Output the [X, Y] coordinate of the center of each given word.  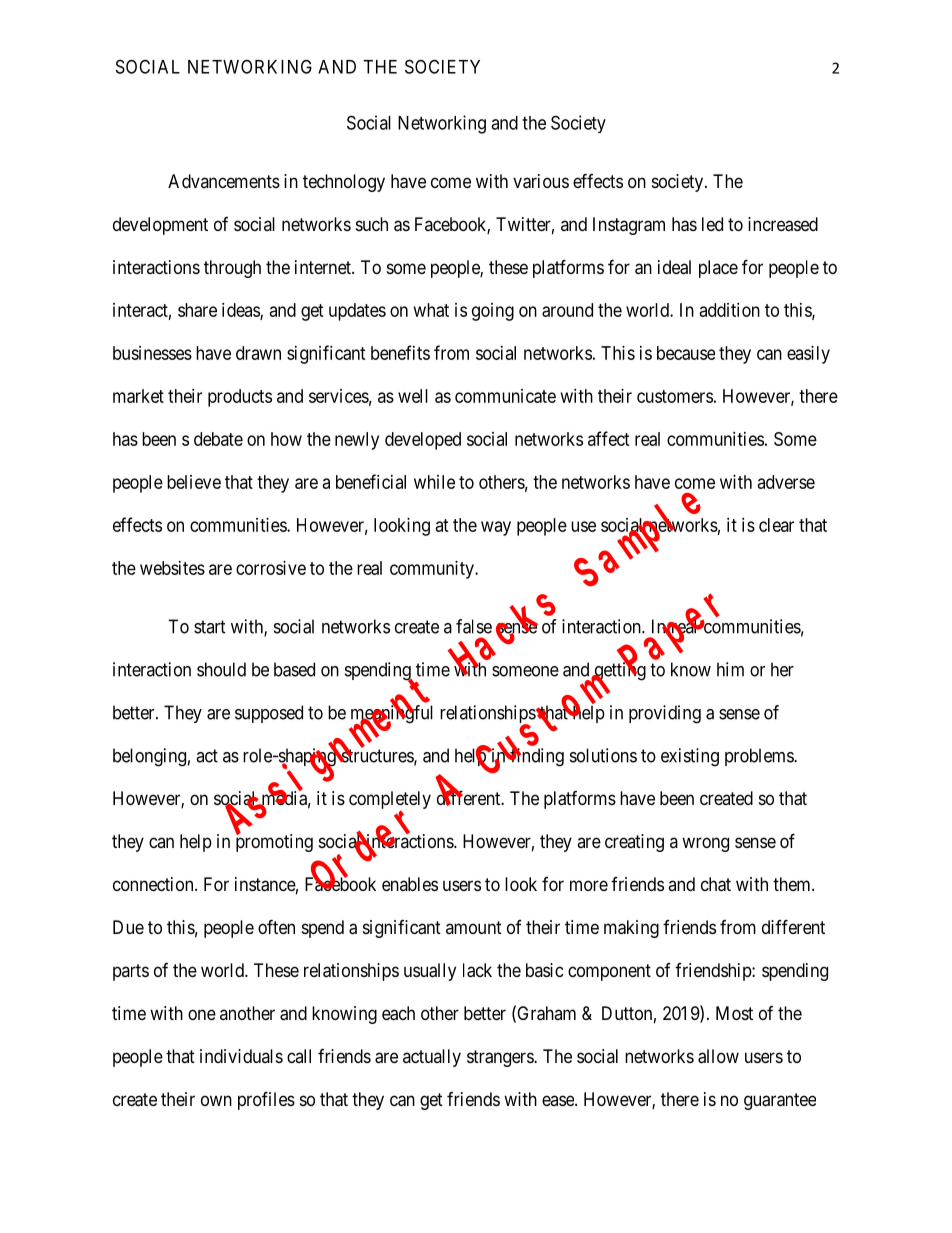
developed [423, 441]
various [541, 181]
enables [410, 884]
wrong [705, 844]
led [712, 224]
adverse [786, 482]
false [474, 626]
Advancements [224, 181]
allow [718, 1056]
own [216, 1100]
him [730, 669]
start [210, 627]
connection [154, 884]
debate [218, 439]
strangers [501, 1058]
